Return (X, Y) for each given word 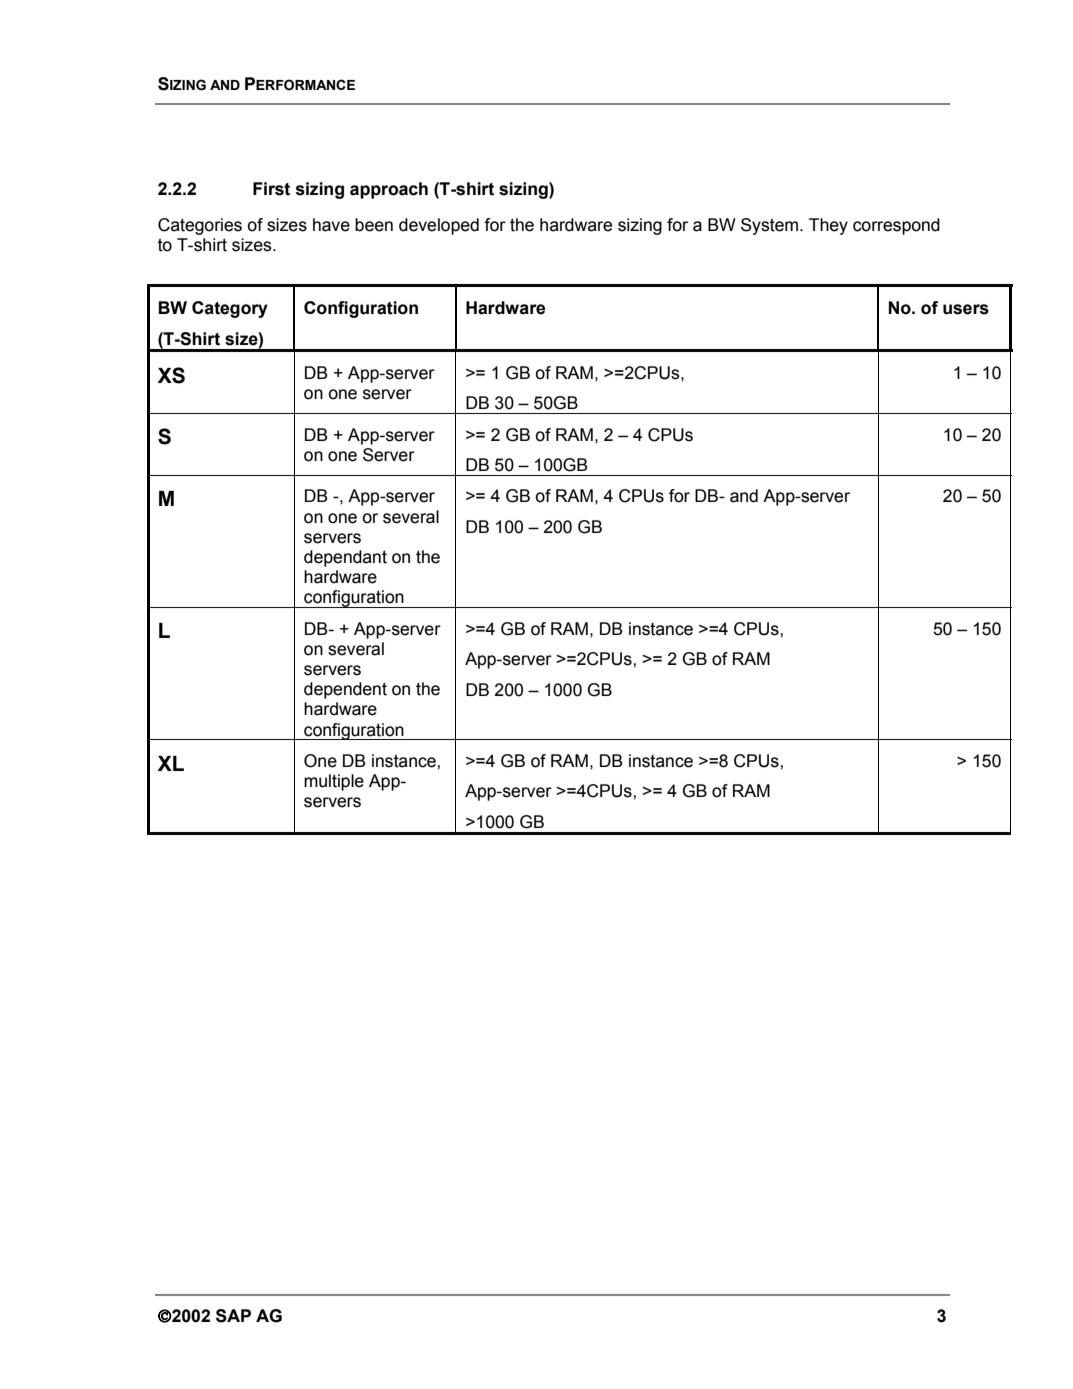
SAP (233, 1316)
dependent (345, 690)
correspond (896, 226)
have (331, 225)
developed (439, 226)
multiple (334, 782)
